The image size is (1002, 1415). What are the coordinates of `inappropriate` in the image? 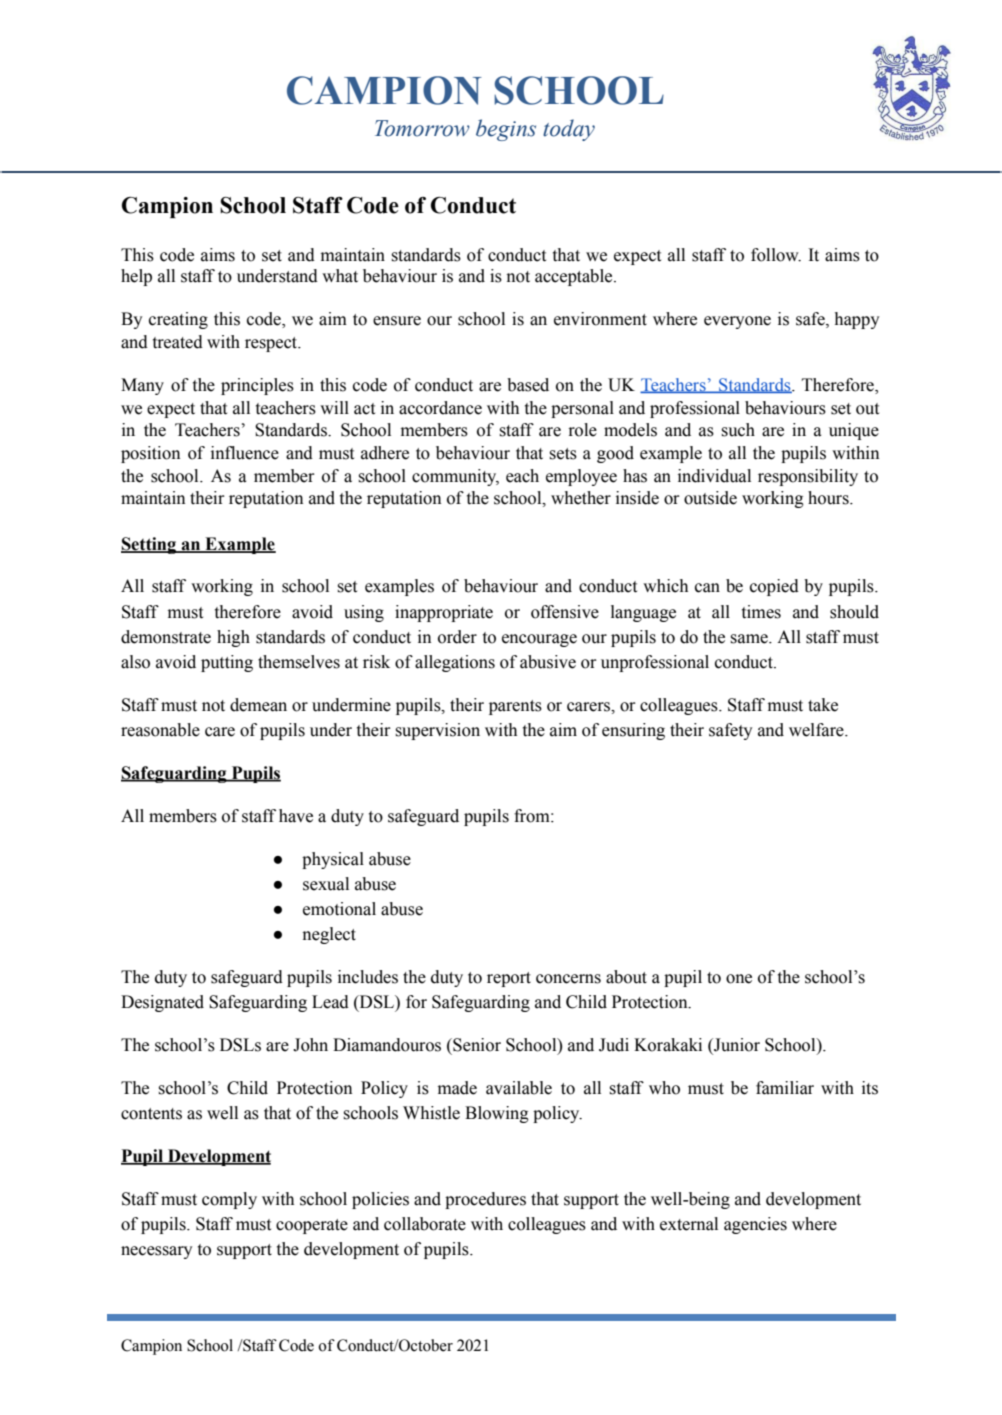 It's located at (444, 613).
